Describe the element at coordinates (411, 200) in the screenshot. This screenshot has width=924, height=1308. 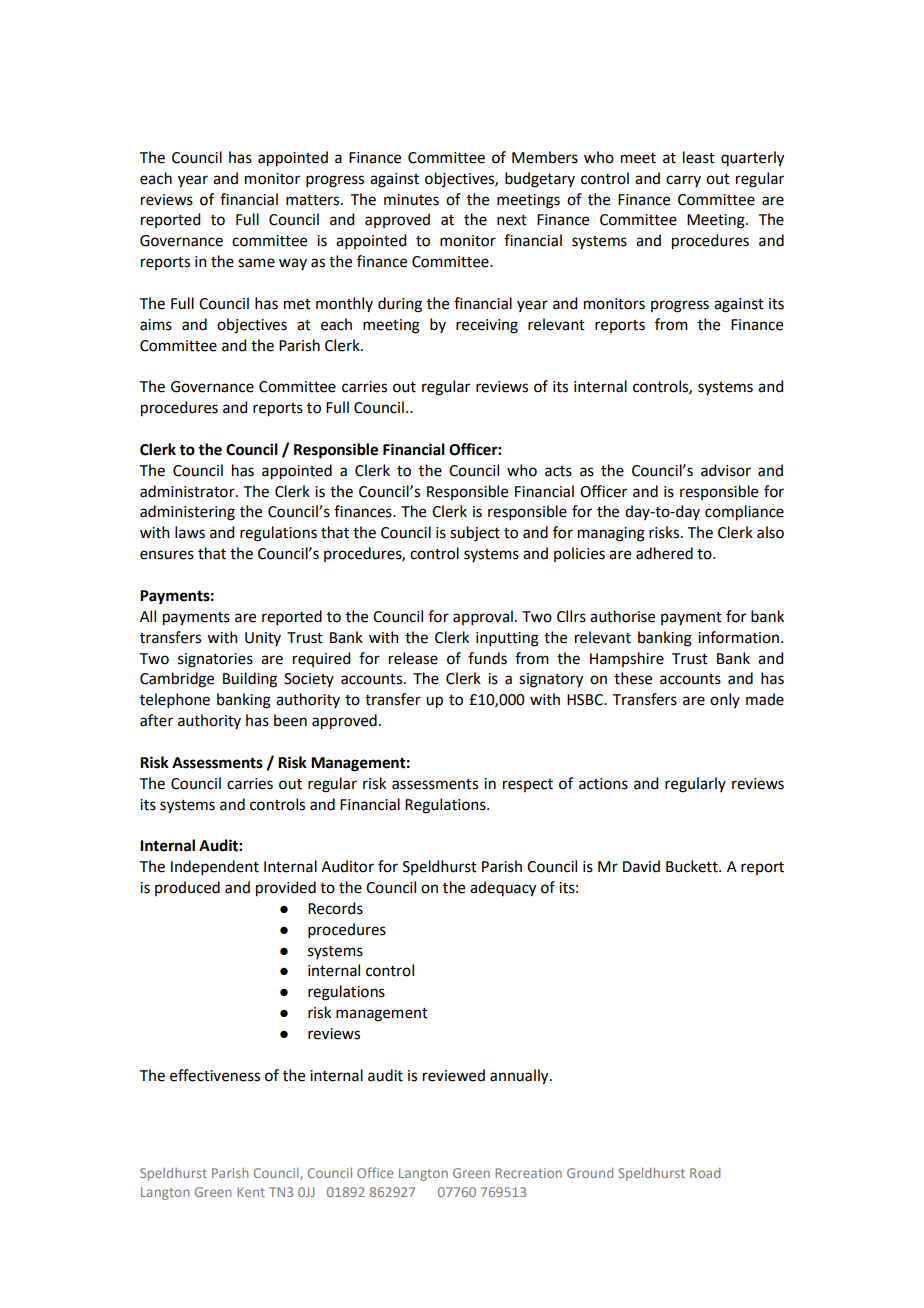
I see `minutes` at that location.
